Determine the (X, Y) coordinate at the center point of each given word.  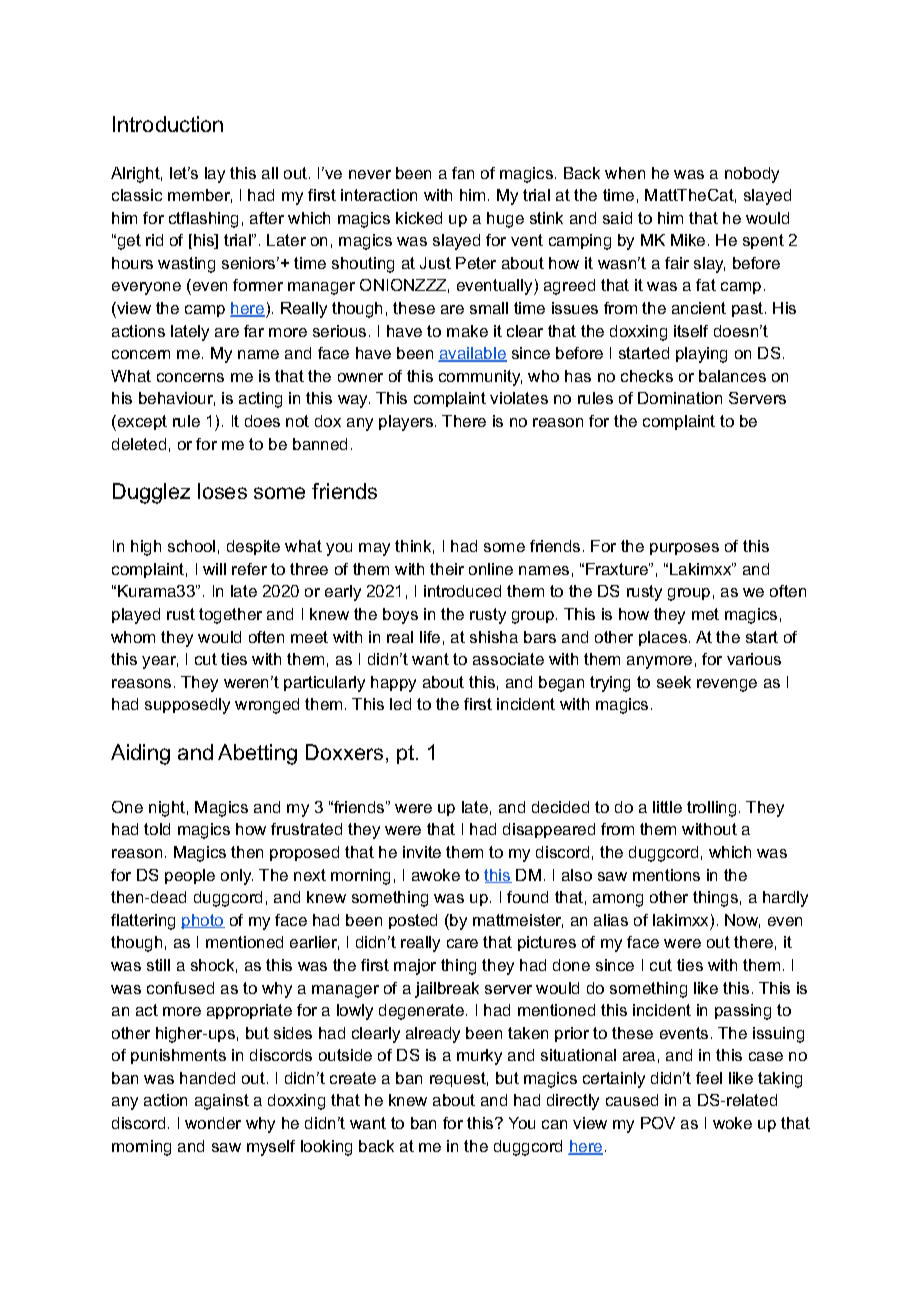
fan (463, 173)
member (200, 196)
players (407, 423)
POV (658, 1123)
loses (222, 491)
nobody (752, 175)
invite (422, 852)
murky (479, 1057)
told (157, 829)
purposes (684, 549)
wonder (213, 1123)
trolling (711, 809)
